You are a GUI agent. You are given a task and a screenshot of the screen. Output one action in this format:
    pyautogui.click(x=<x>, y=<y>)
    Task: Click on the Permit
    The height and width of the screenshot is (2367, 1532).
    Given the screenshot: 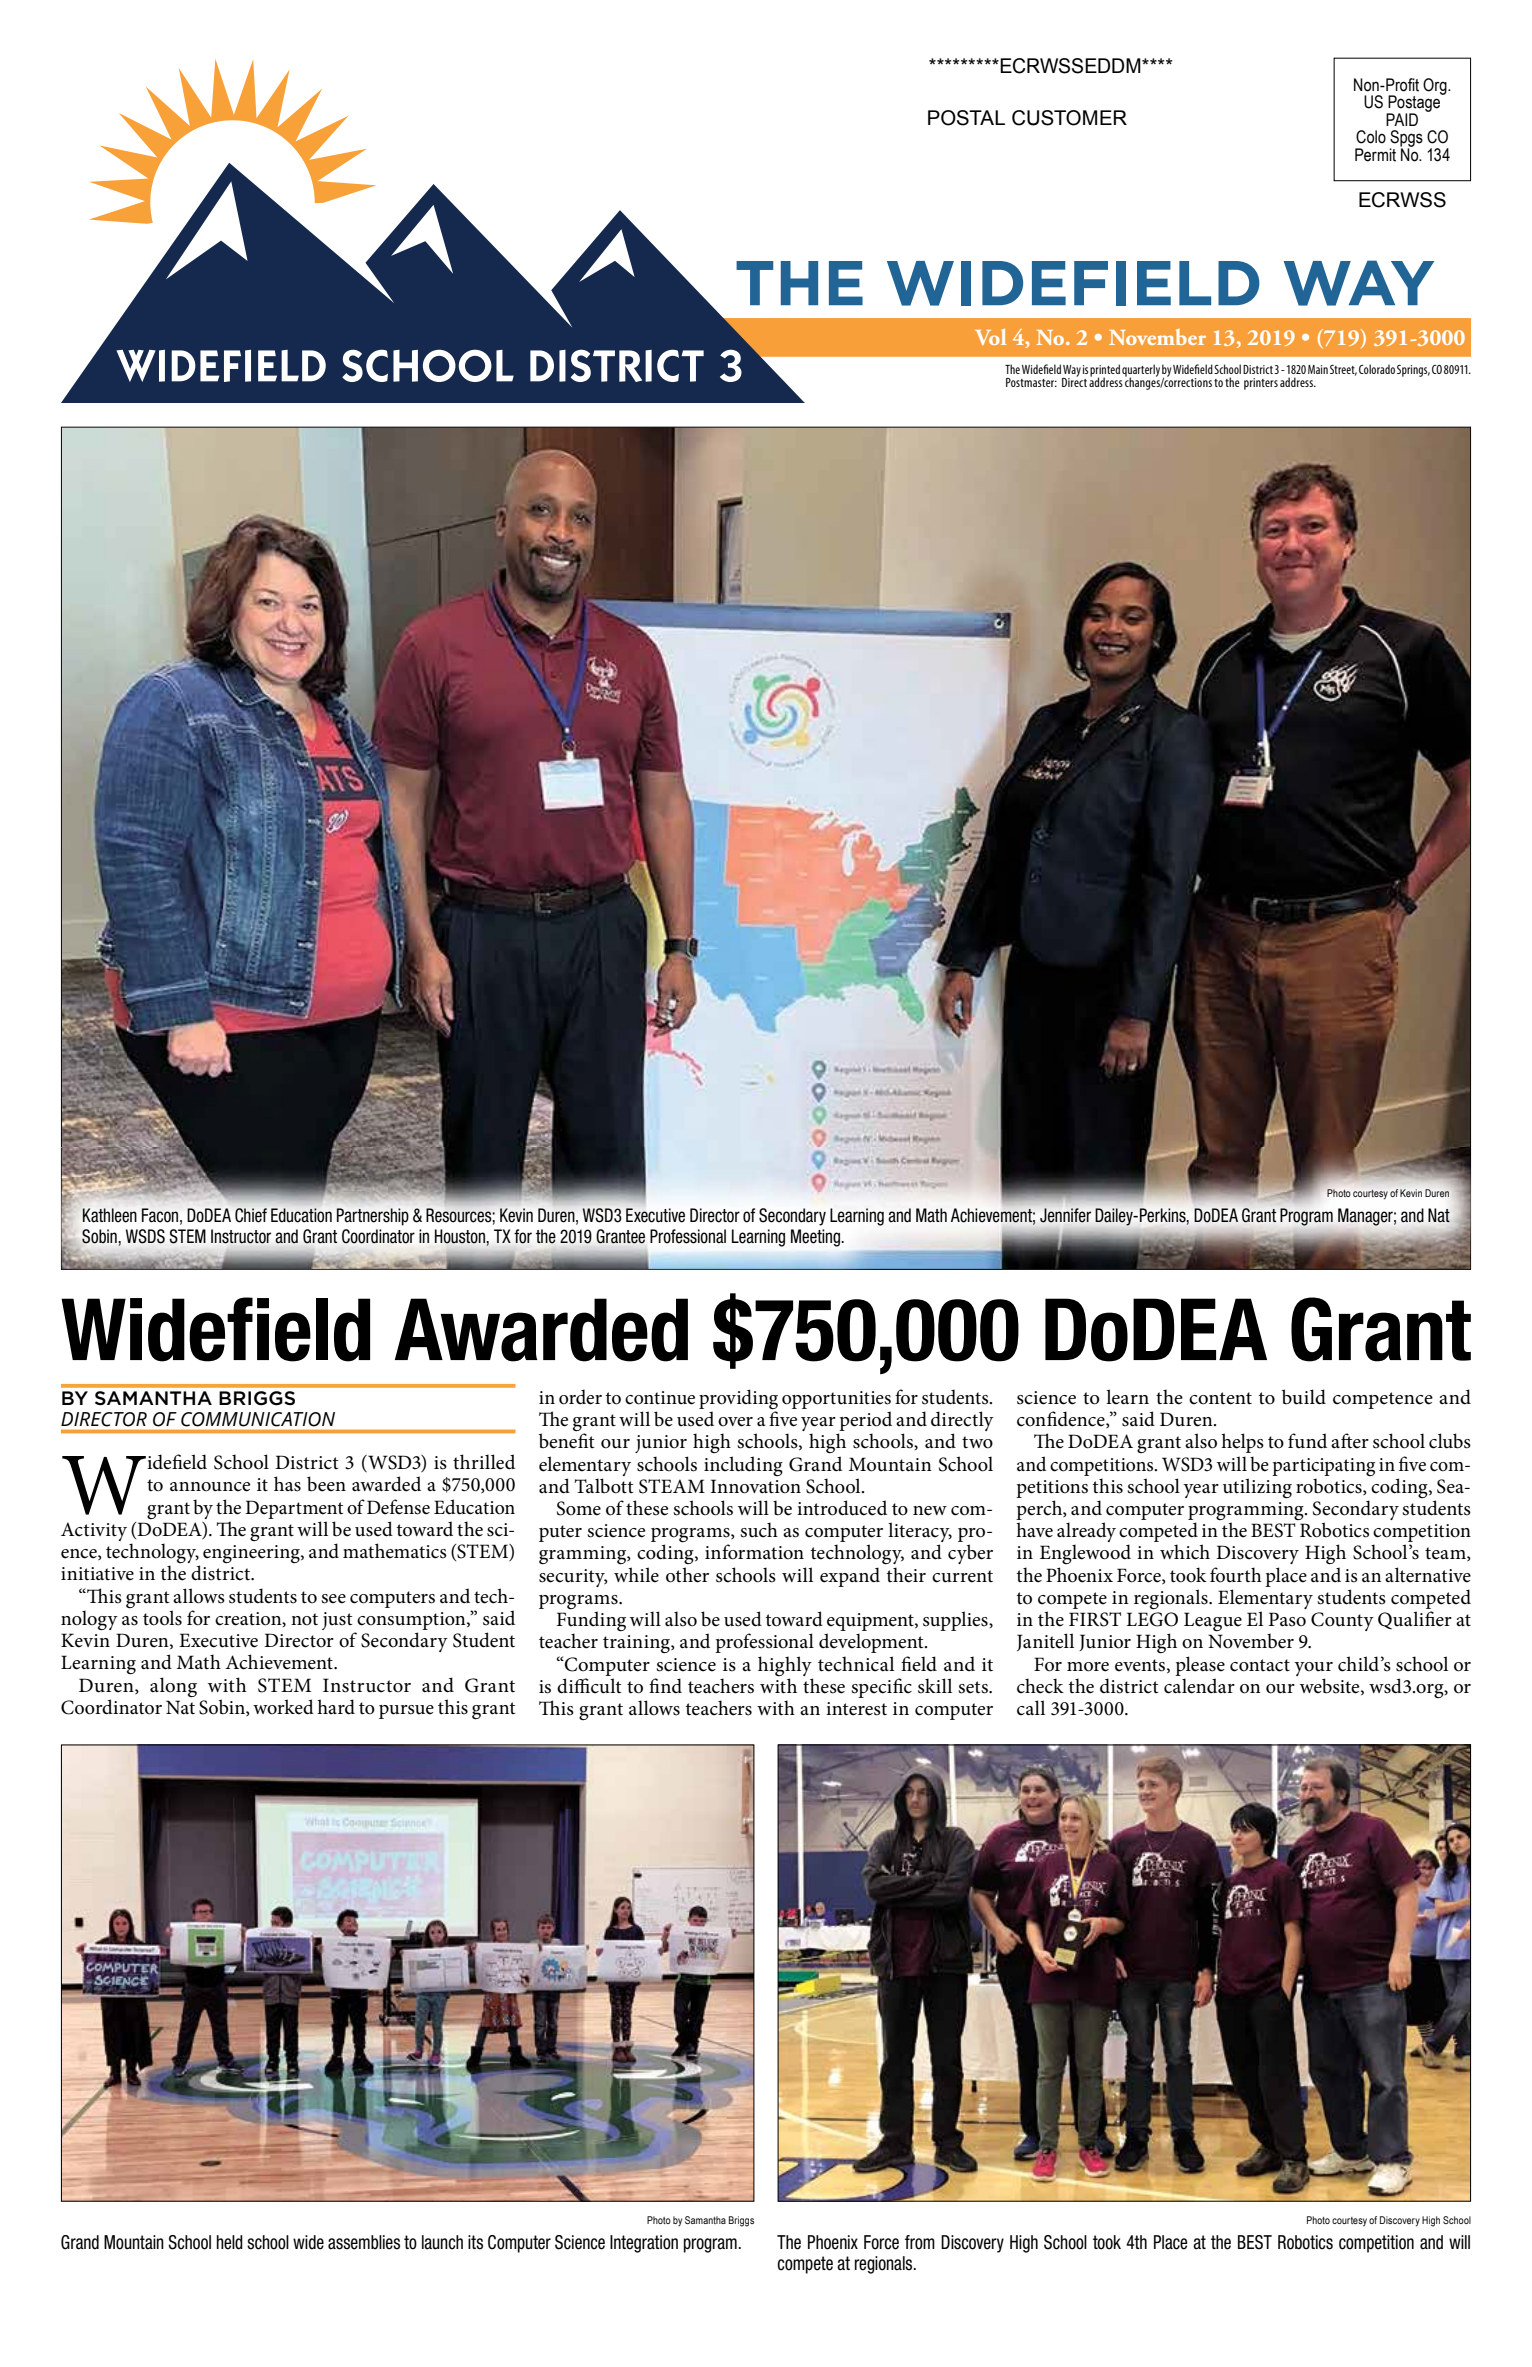 What is the action you would take?
    pyautogui.click(x=1375, y=155)
